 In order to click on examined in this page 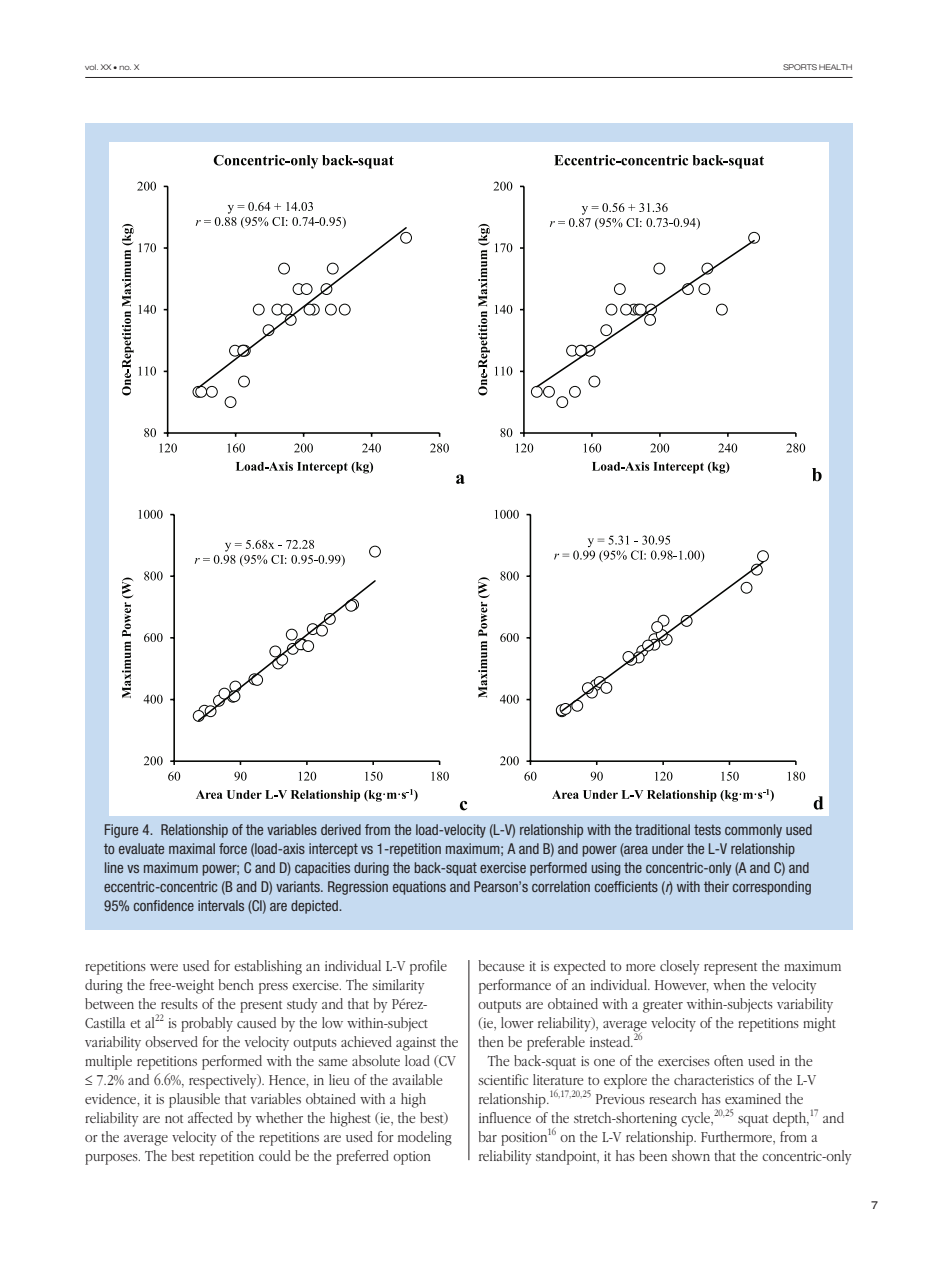, I will do `click(753, 1098)`.
